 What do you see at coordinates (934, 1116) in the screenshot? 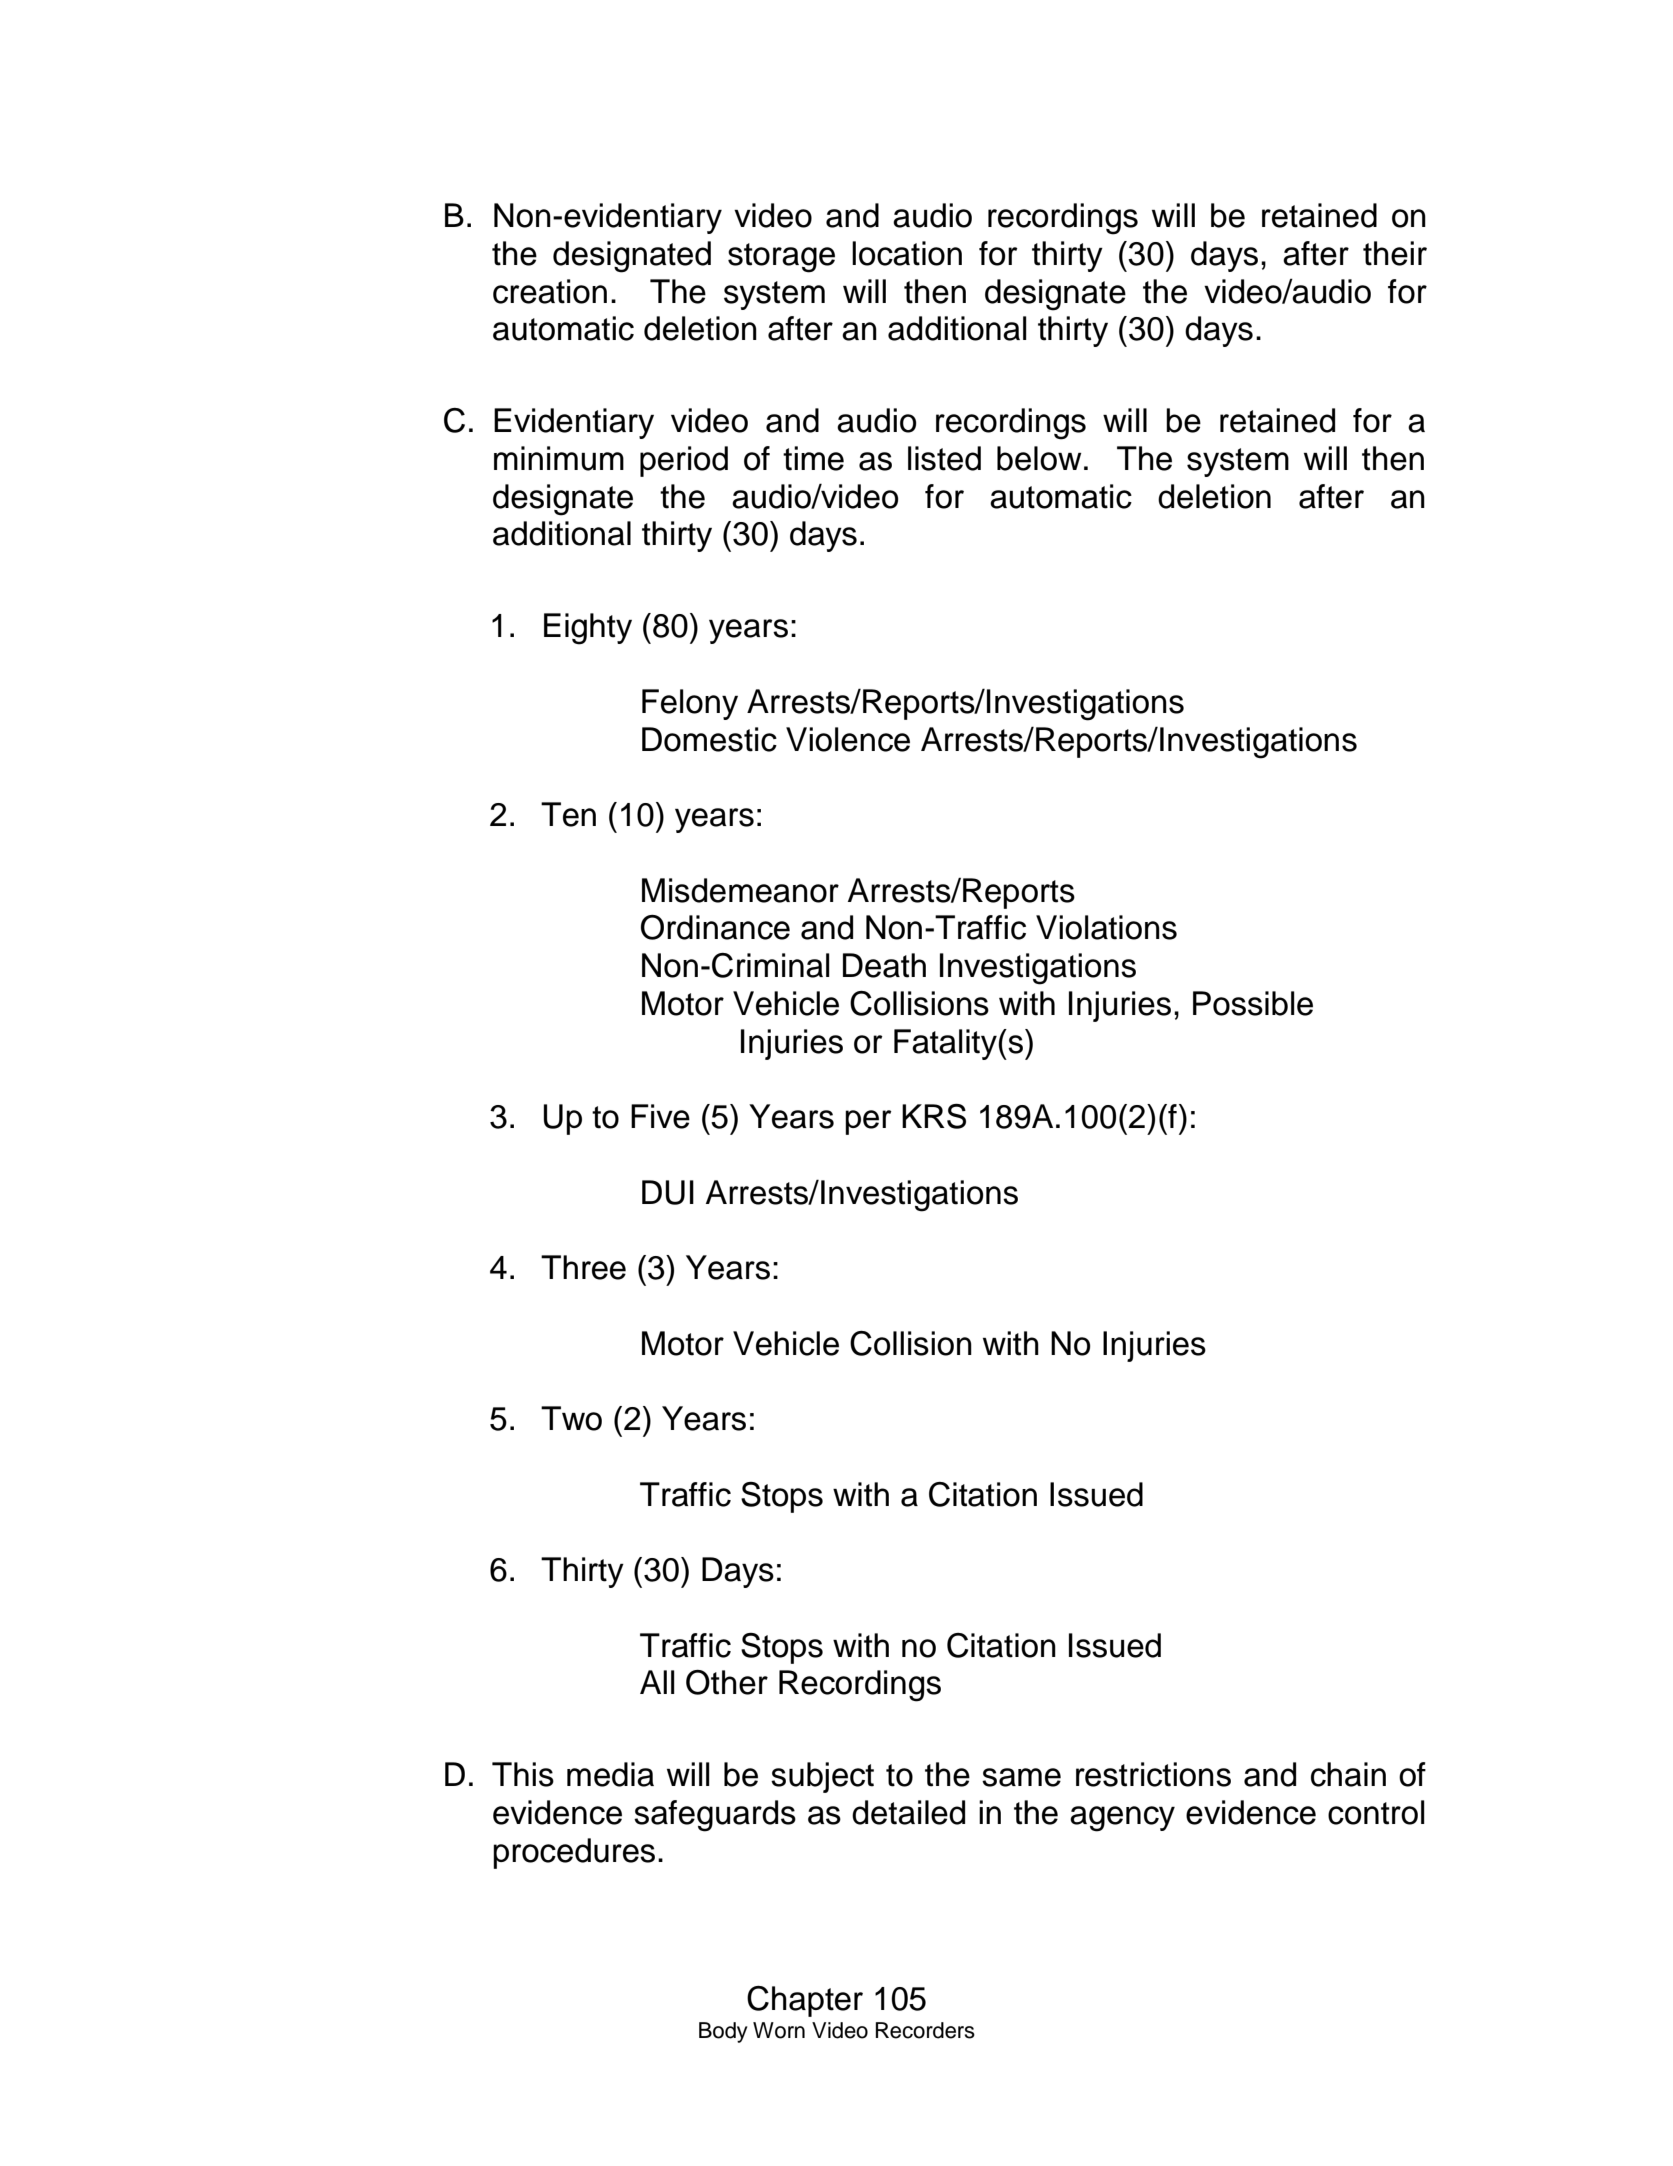
I see `KRS` at bounding box center [934, 1116].
